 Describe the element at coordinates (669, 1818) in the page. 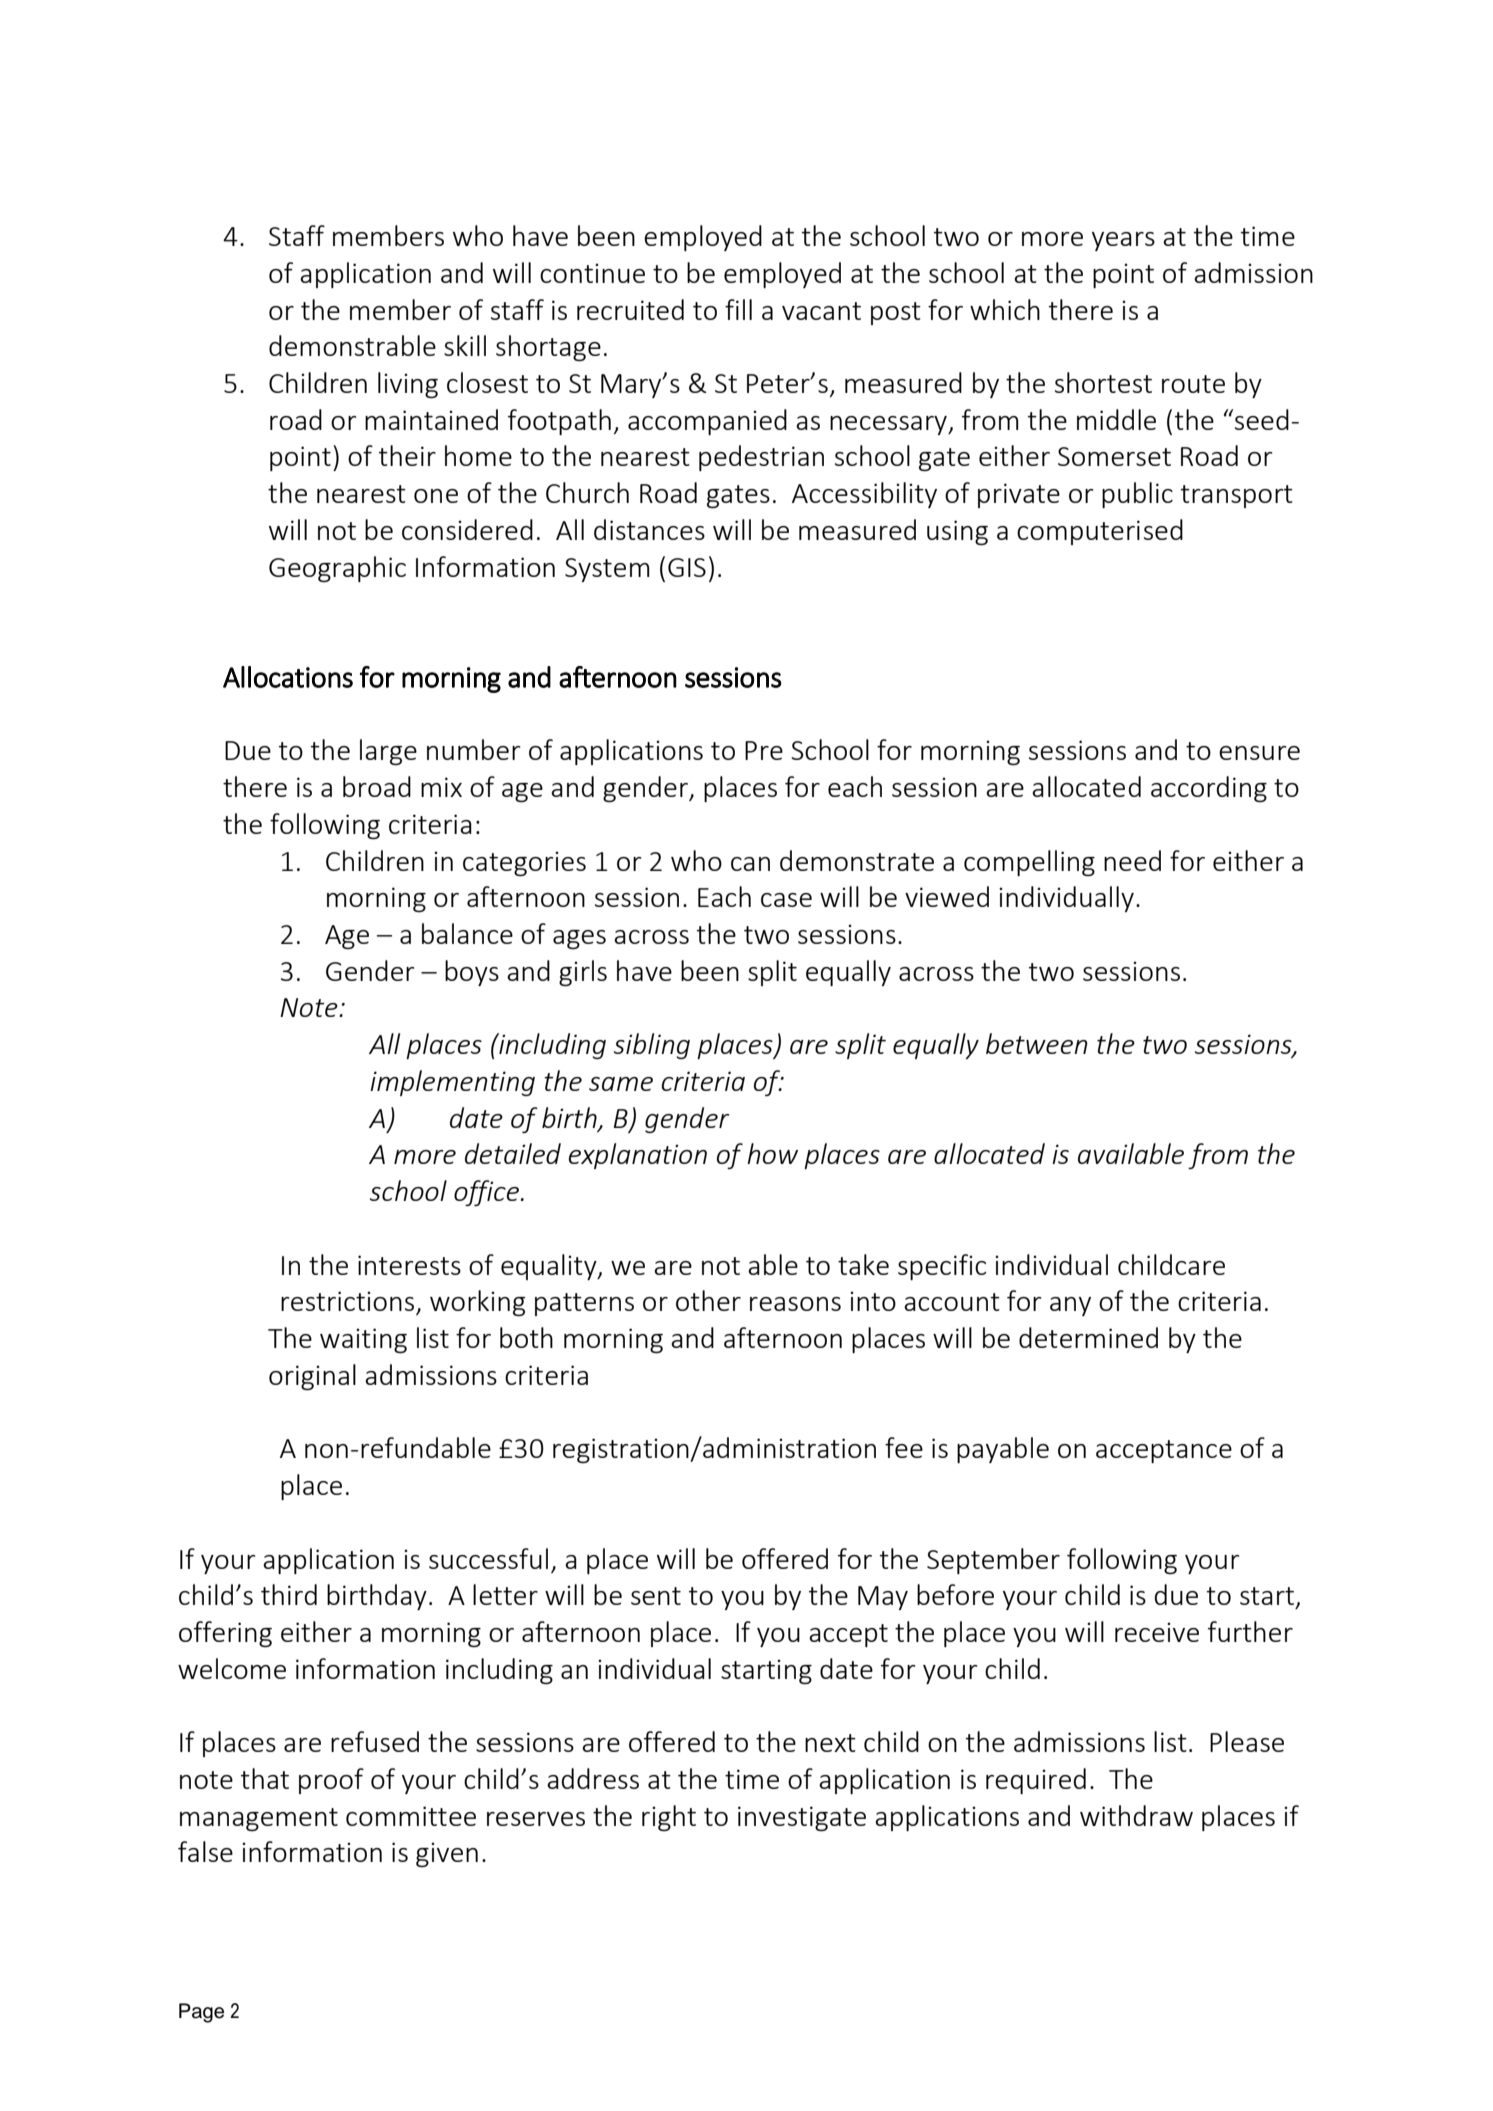

I see `right` at that location.
